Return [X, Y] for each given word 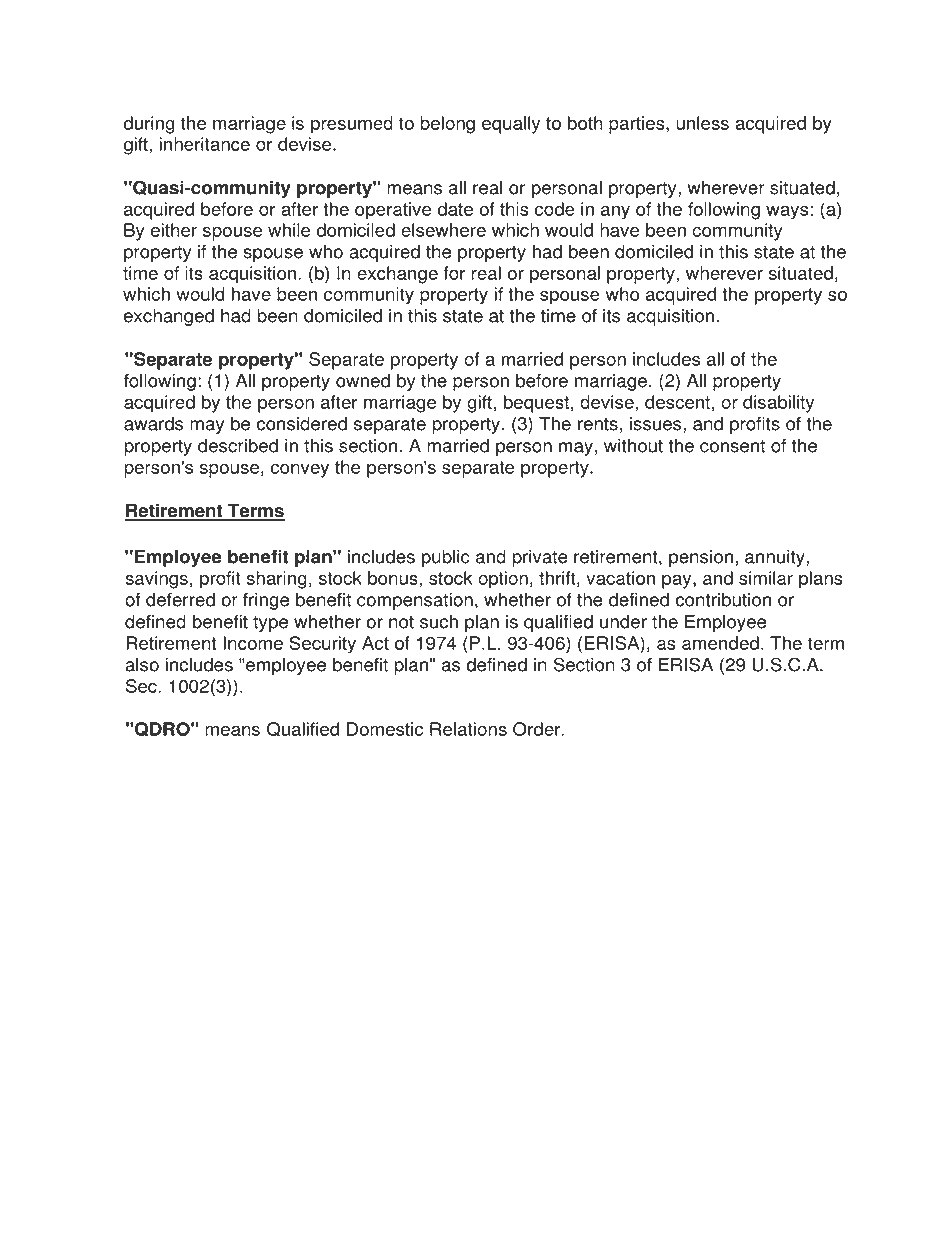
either [174, 230]
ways [787, 213]
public [446, 558]
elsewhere [443, 230]
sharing [276, 580]
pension [701, 558]
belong [447, 125]
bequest [536, 404]
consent [732, 446]
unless [702, 123]
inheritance [204, 144]
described [238, 446]
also [142, 665]
